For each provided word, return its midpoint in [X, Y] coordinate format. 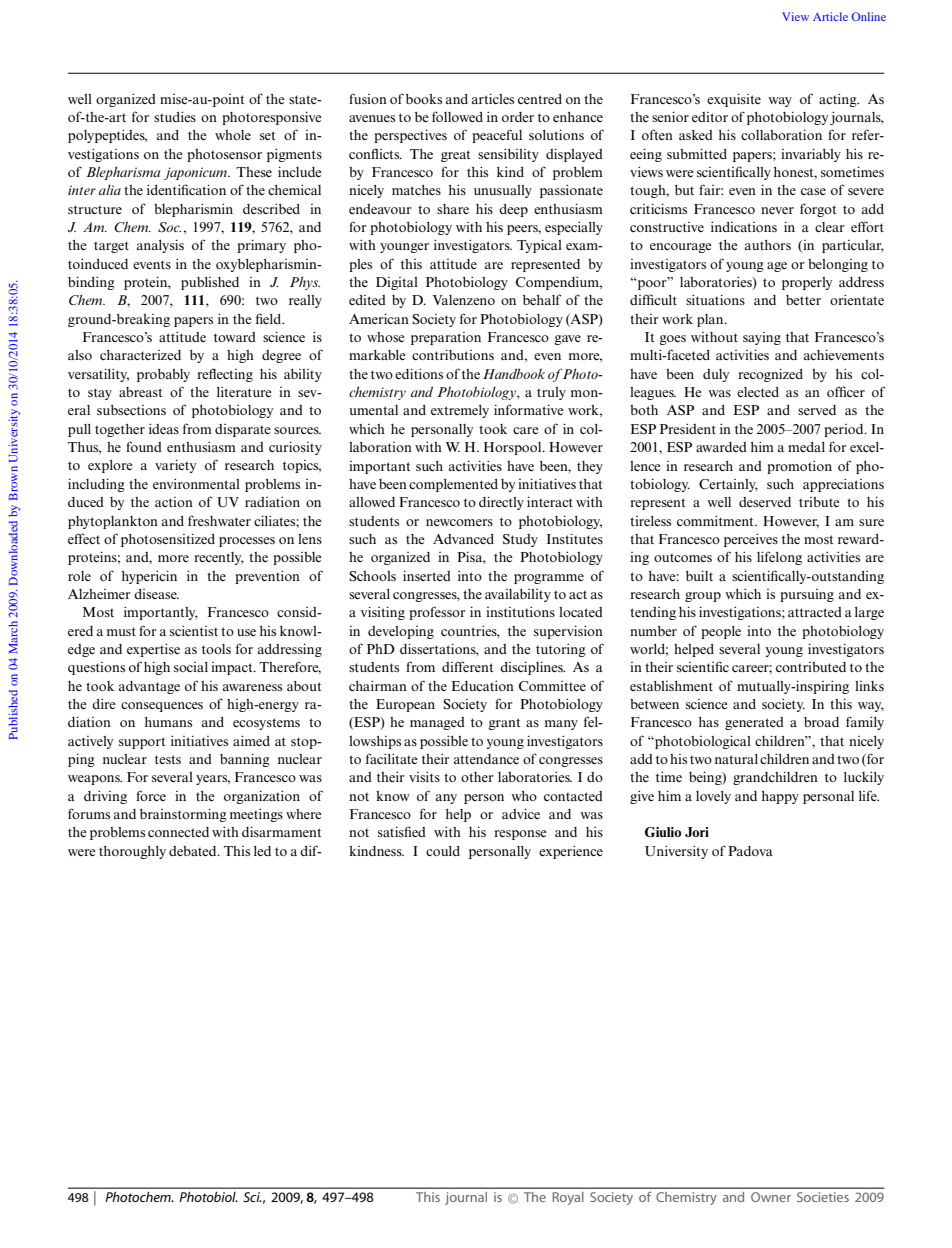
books [424, 99]
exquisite [734, 100]
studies [175, 116]
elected [758, 392]
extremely [460, 411]
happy [780, 797]
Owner [771, 1197]
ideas [164, 428]
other [477, 777]
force [151, 795]
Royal [568, 1198]
